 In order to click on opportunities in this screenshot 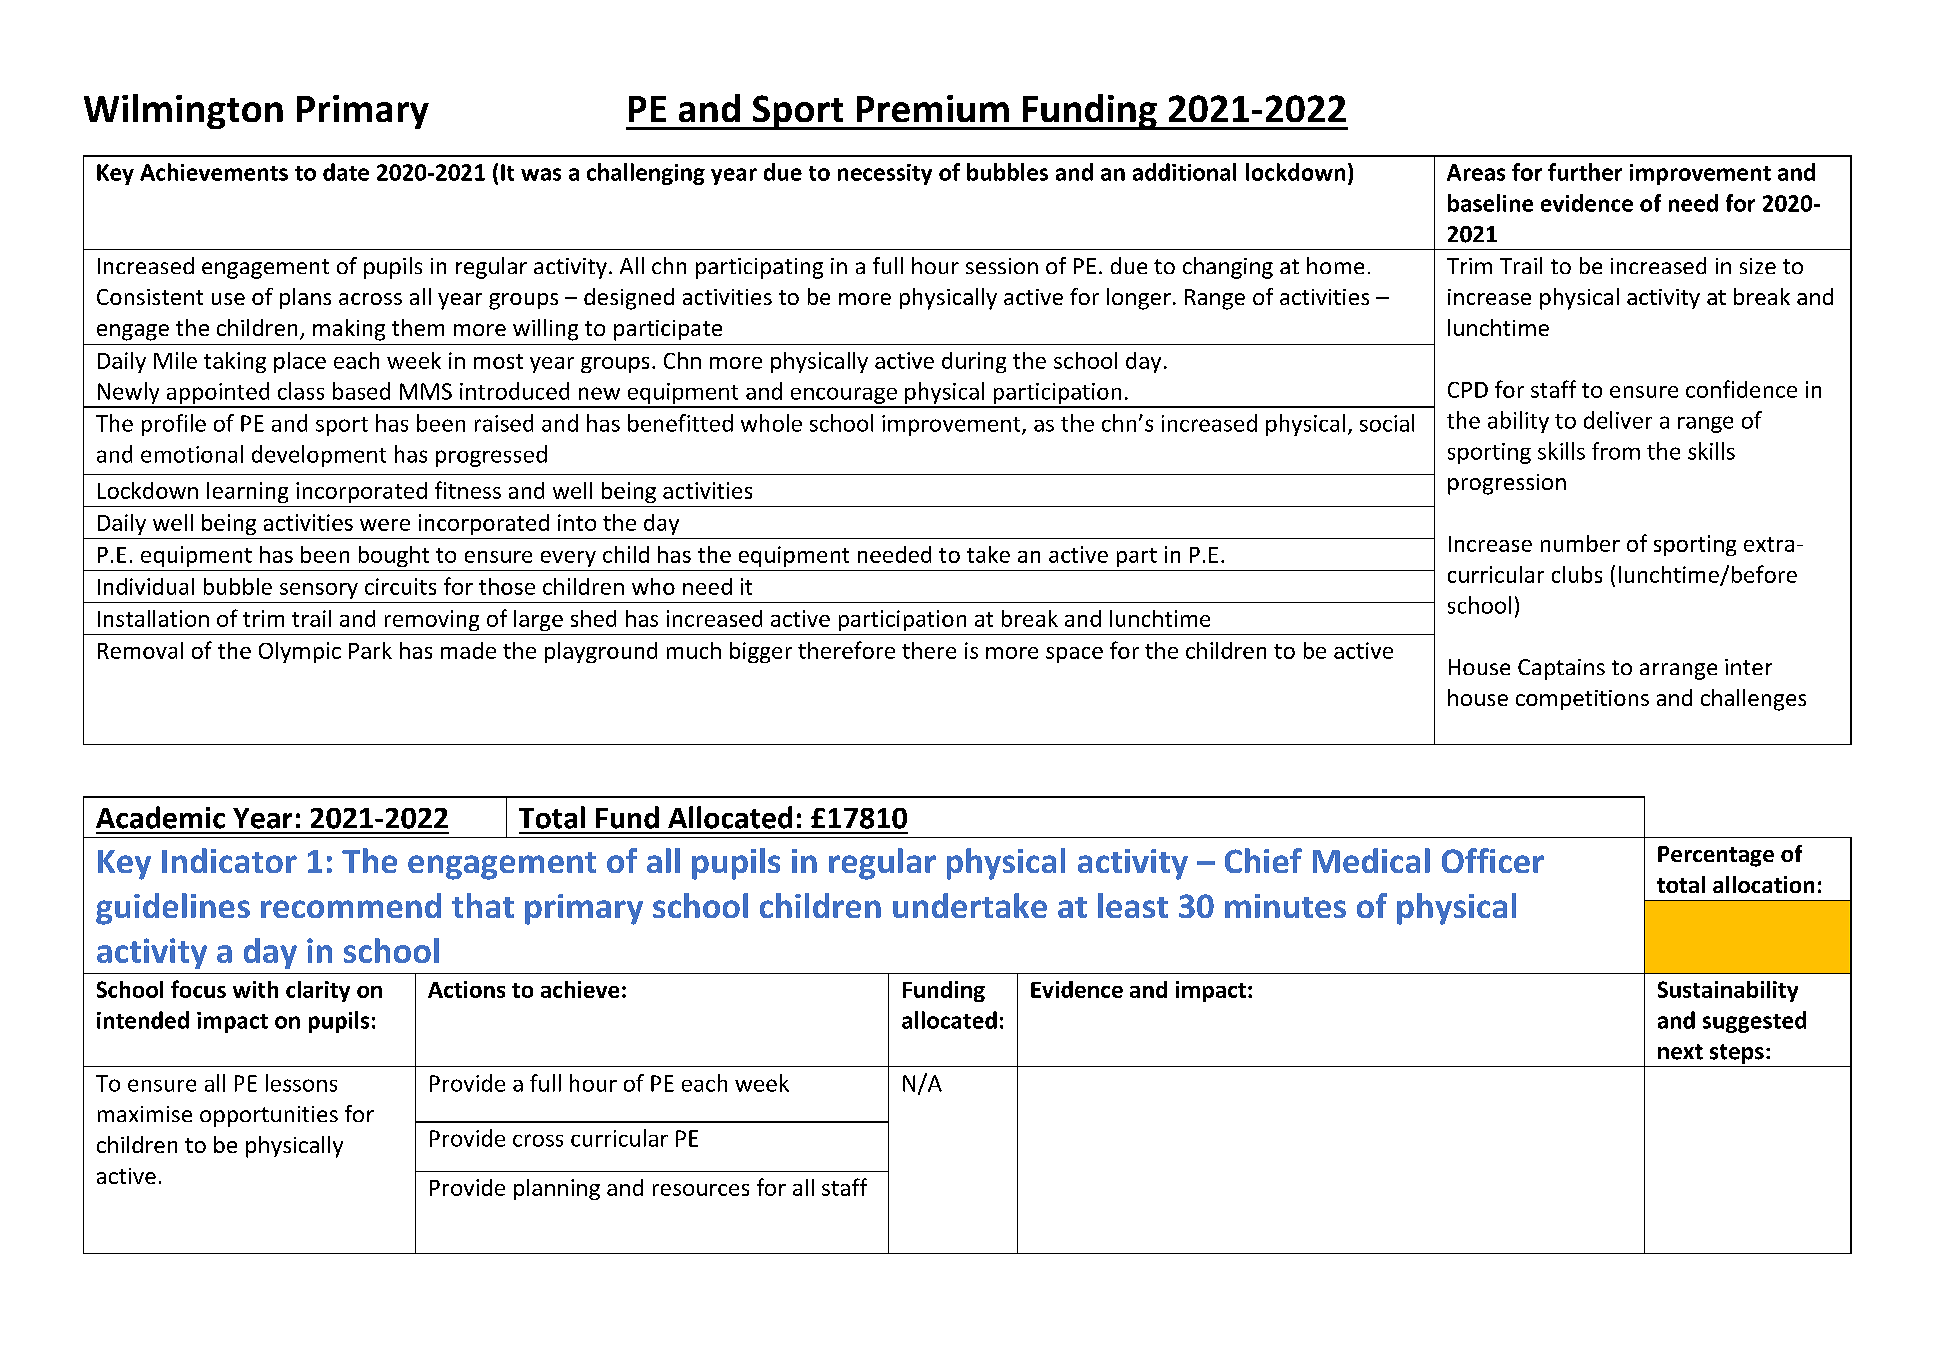, I will do `click(269, 1116)`.
